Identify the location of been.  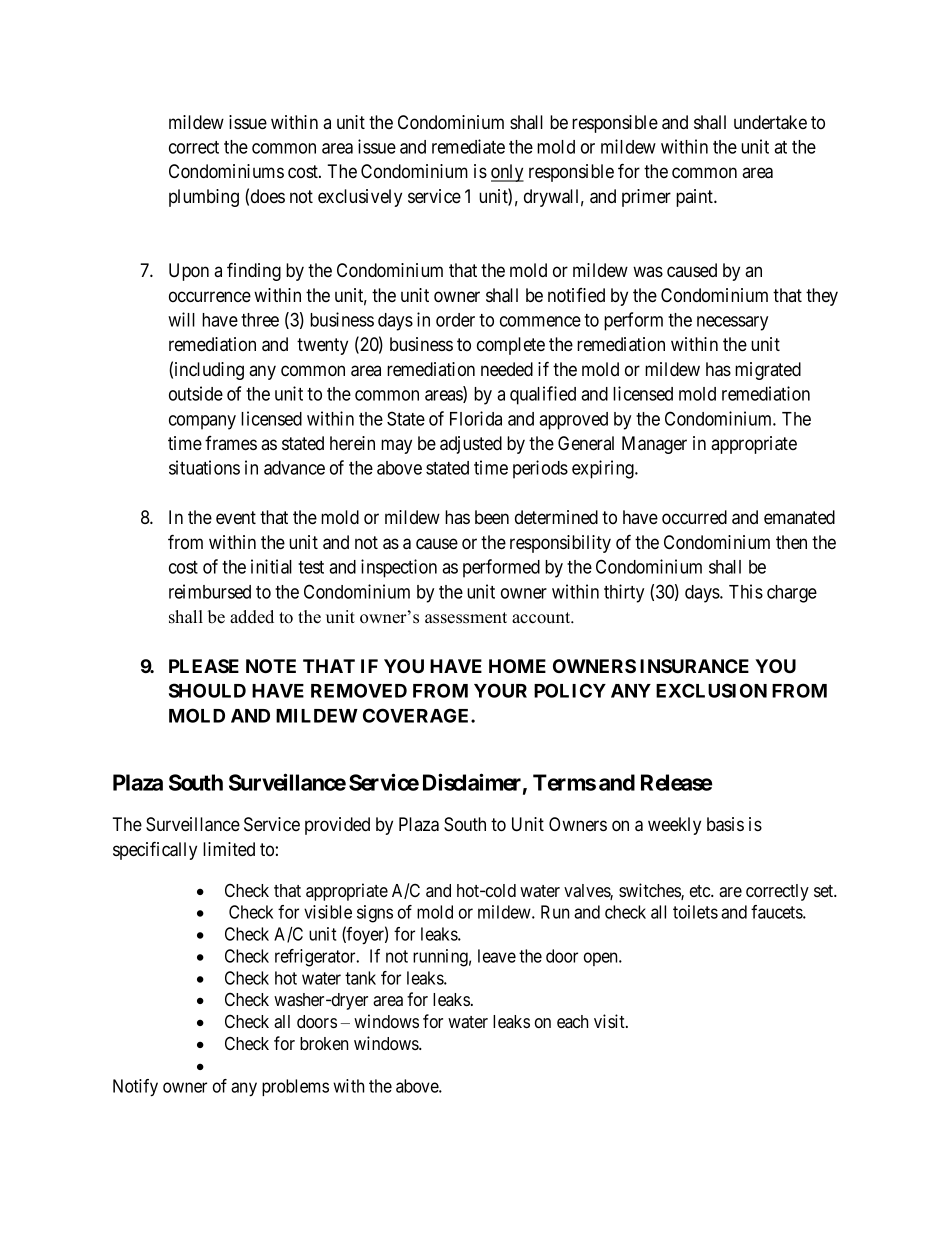
(492, 517).
